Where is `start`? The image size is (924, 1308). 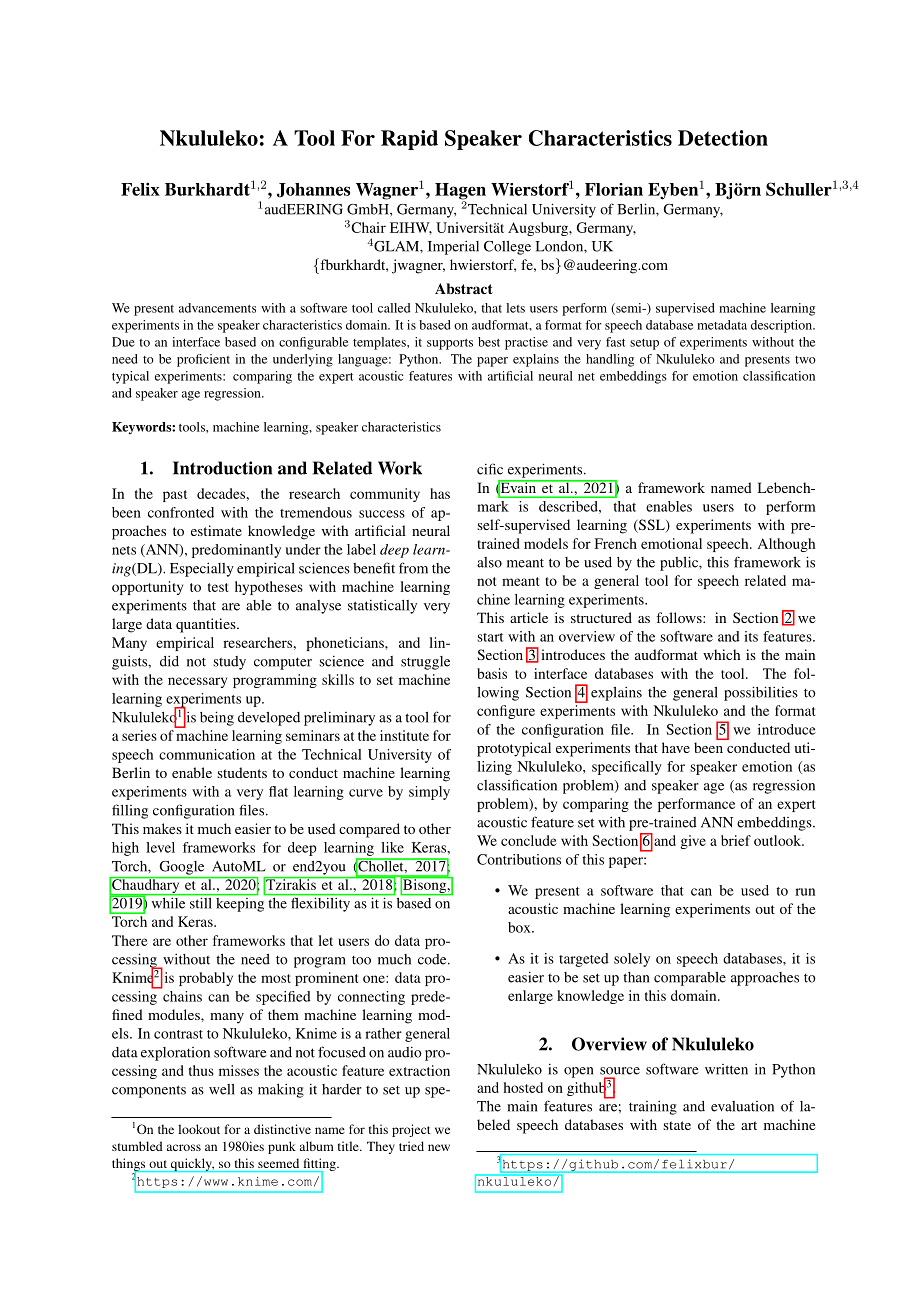 start is located at coordinates (490, 637).
